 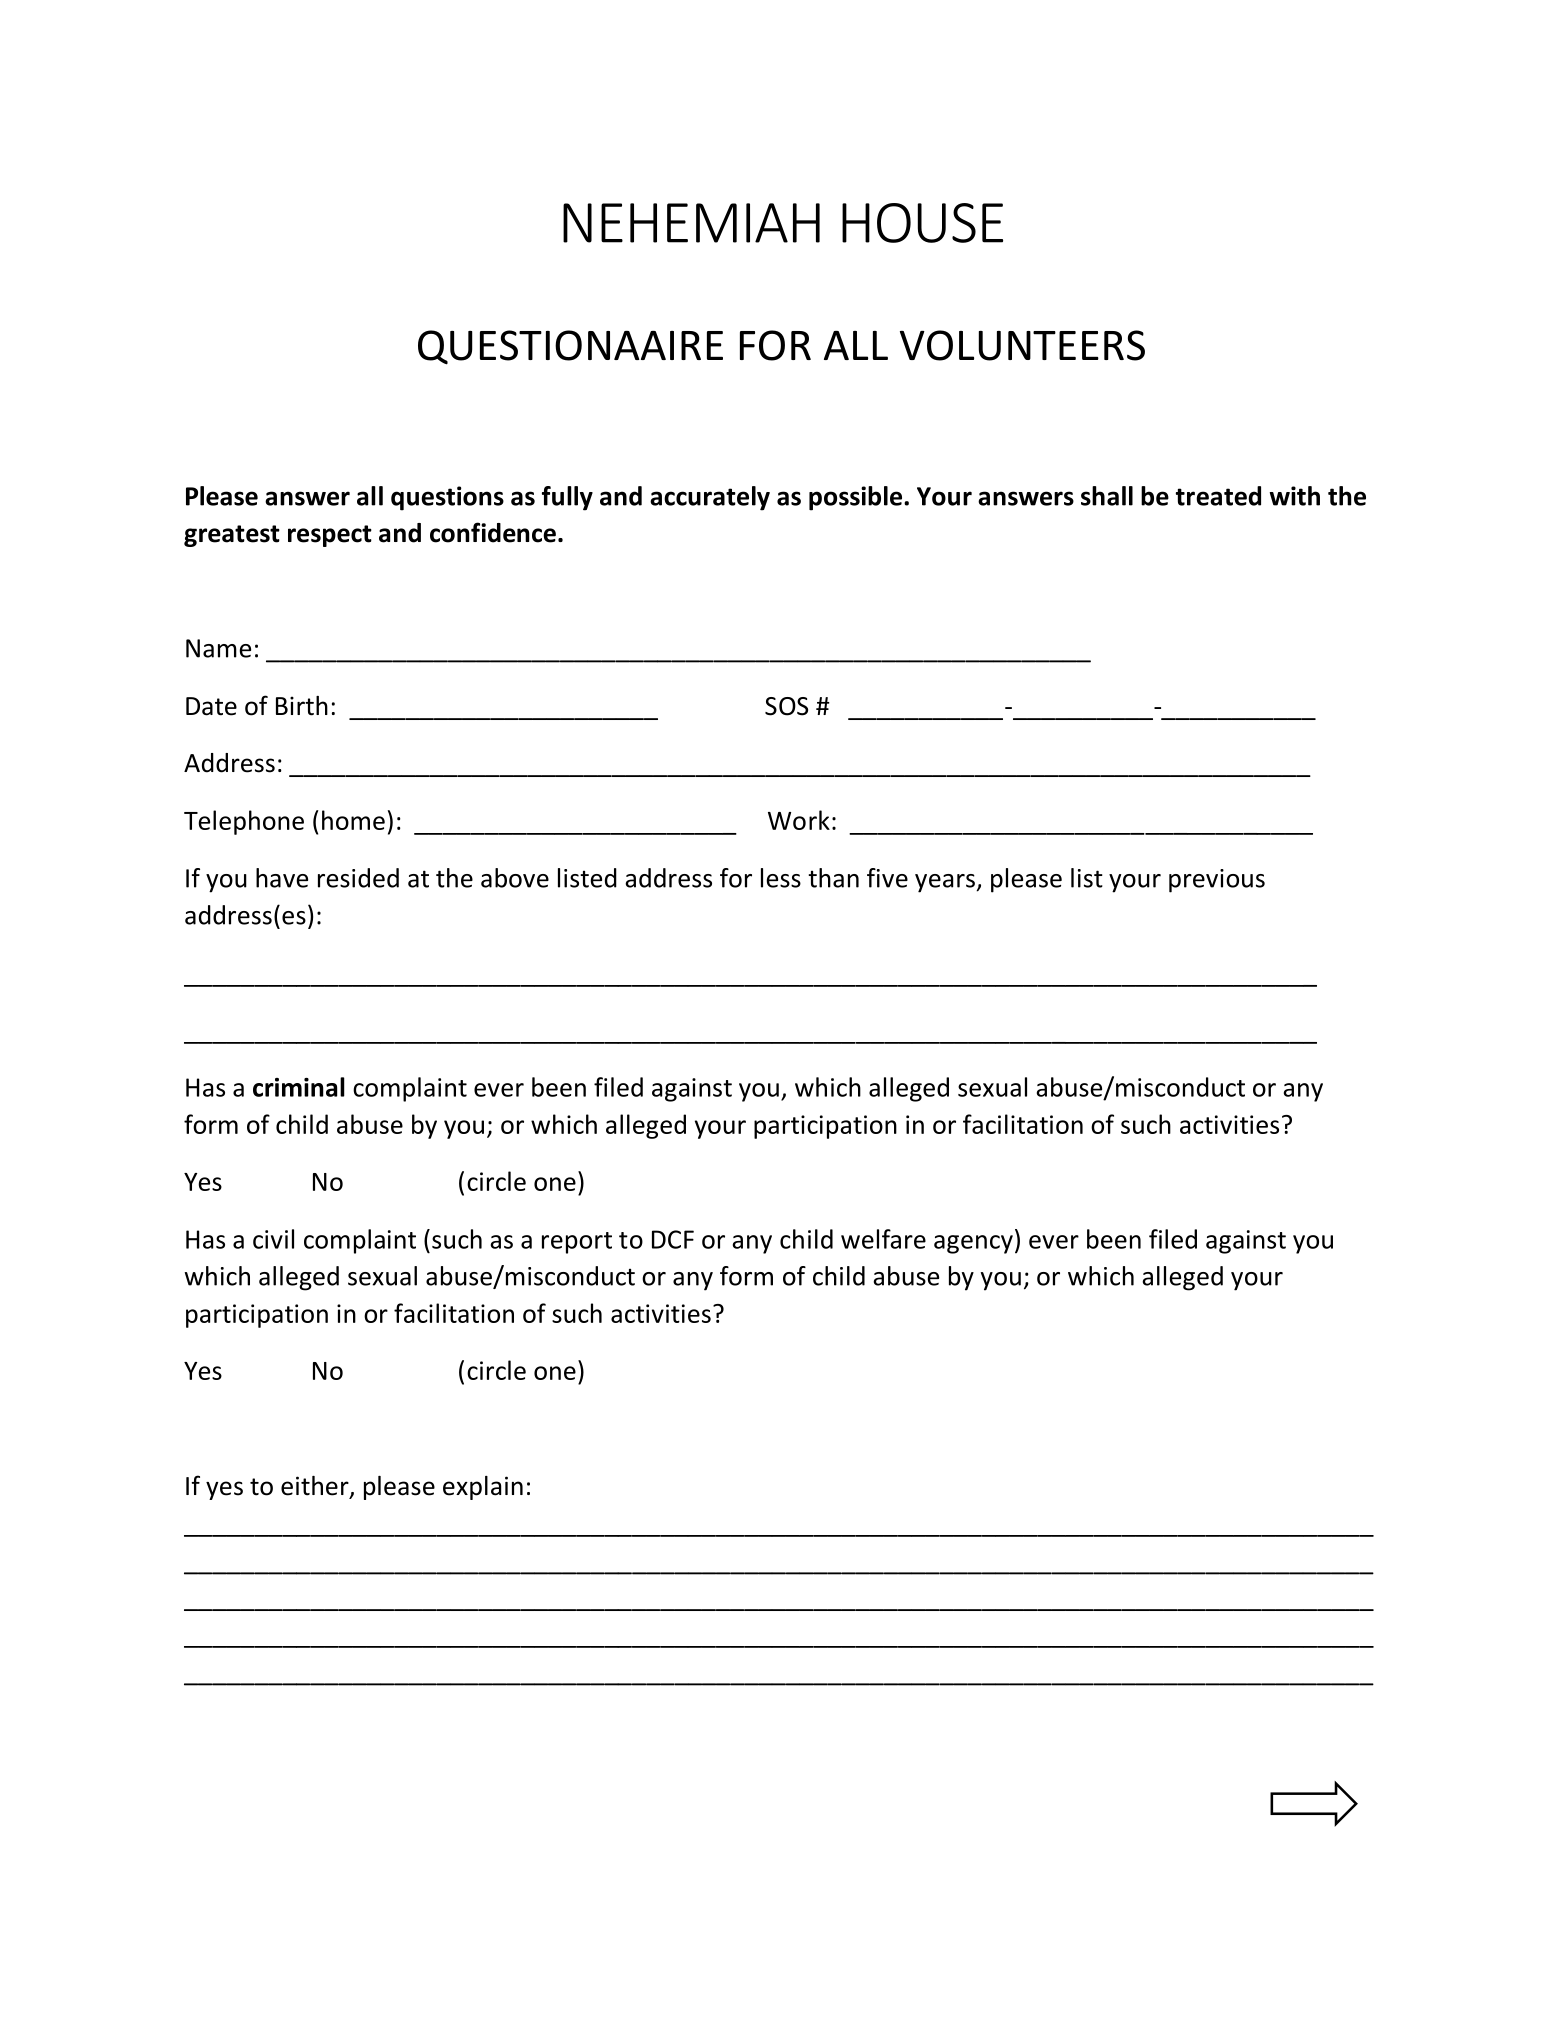 What do you see at coordinates (922, 223) in the page?
I see `HOUSE` at bounding box center [922, 223].
